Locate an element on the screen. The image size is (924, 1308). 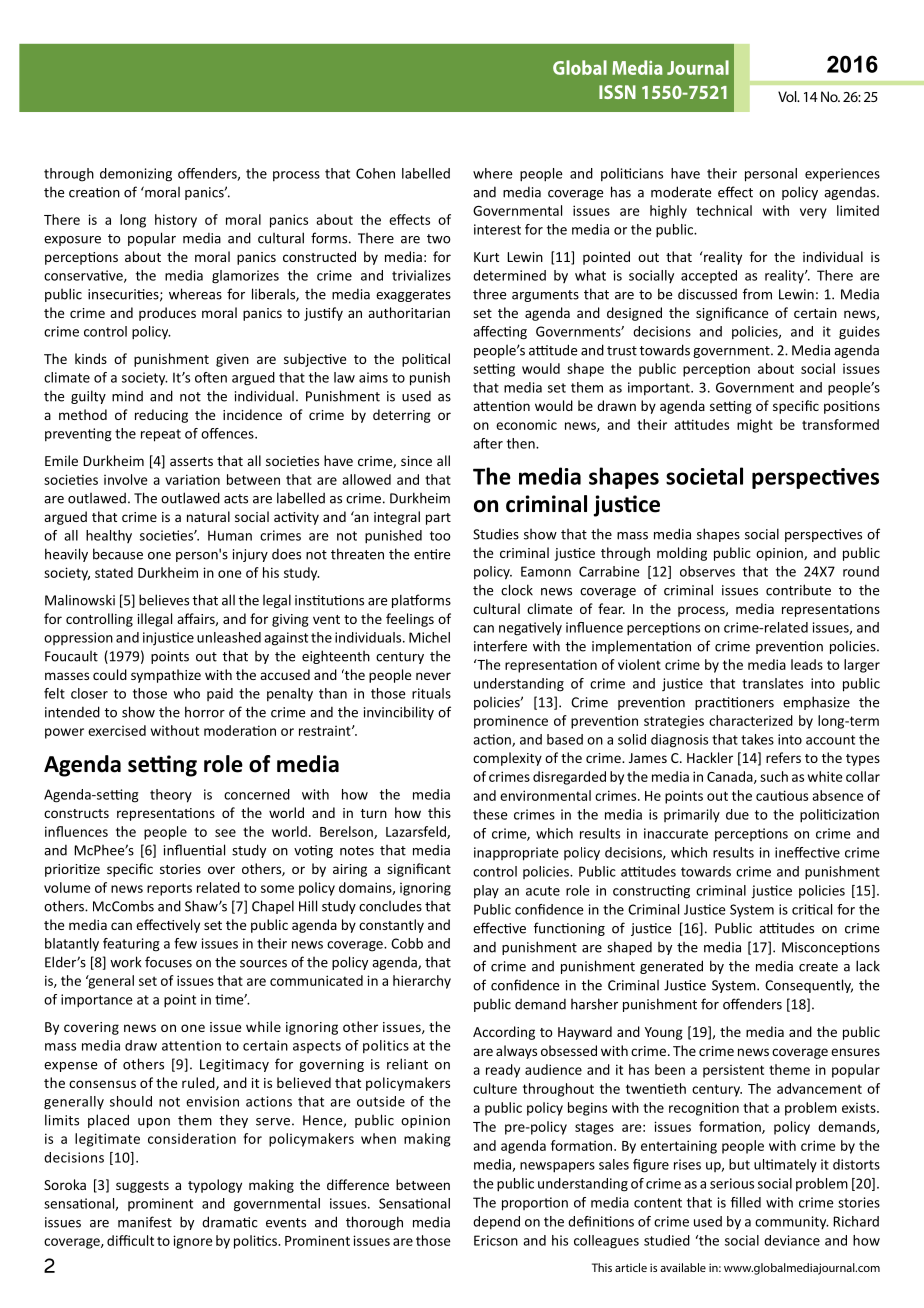
translates is located at coordinates (772, 683).
